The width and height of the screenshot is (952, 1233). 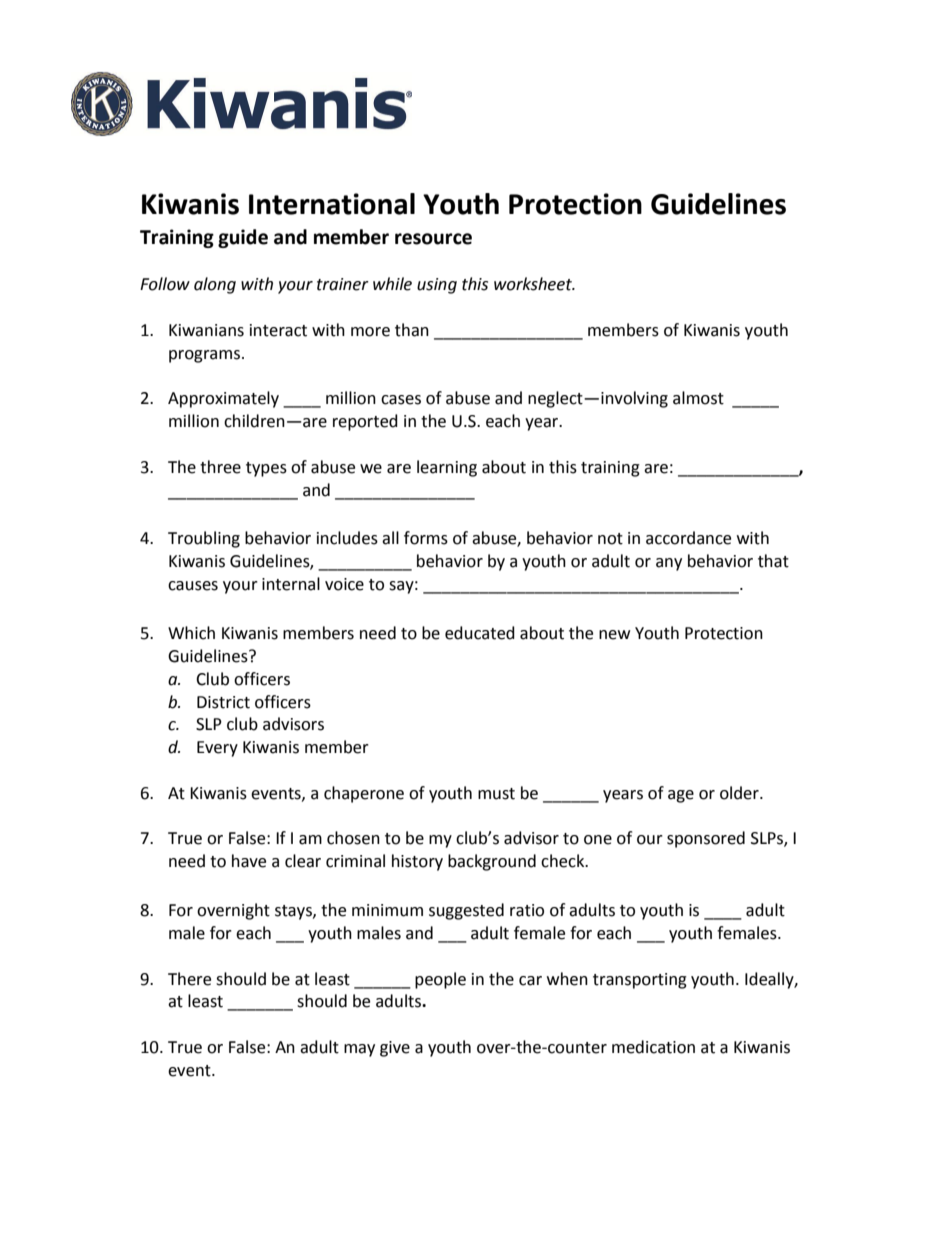 What do you see at coordinates (191, 633) in the screenshot?
I see `Which` at bounding box center [191, 633].
